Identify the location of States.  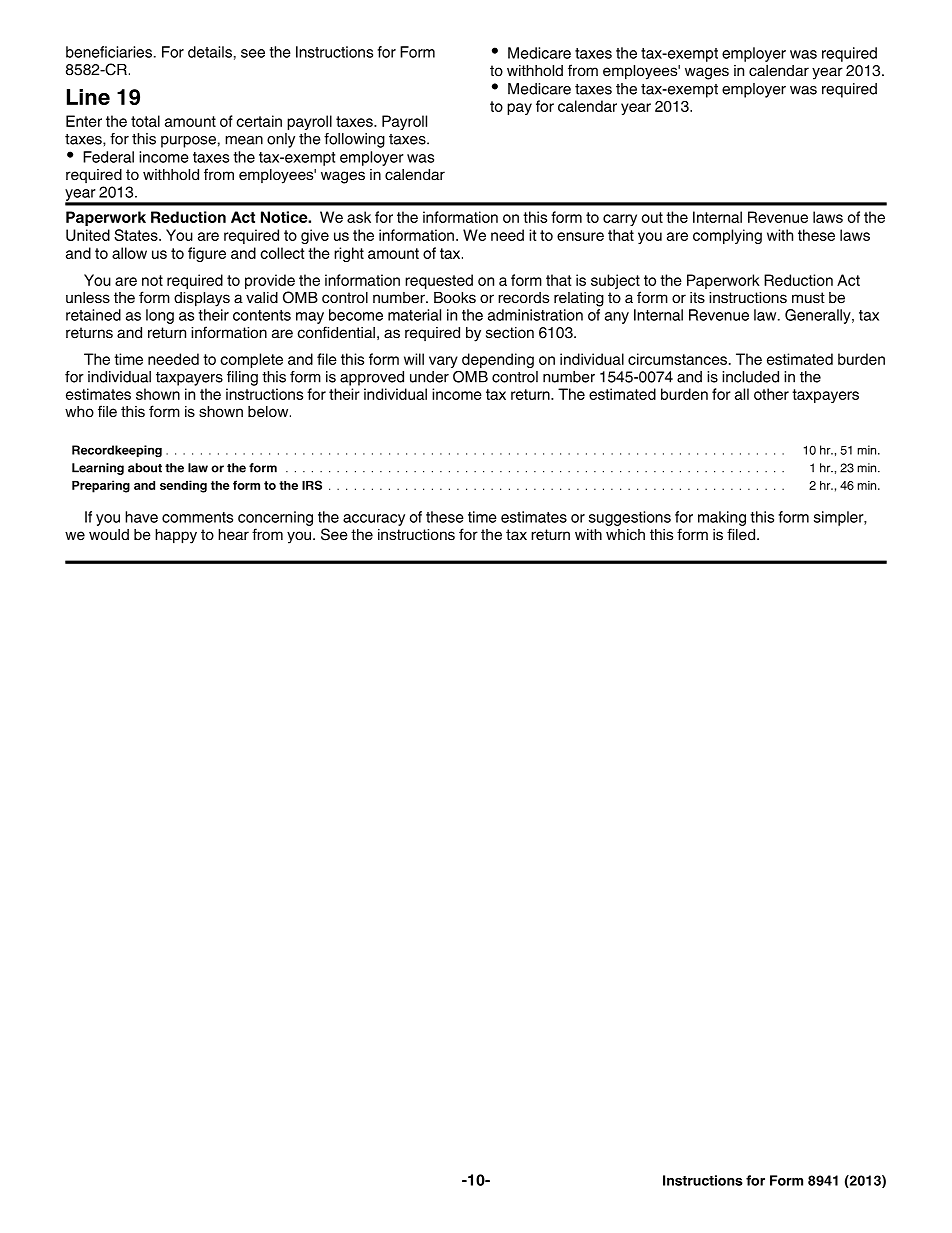
(137, 235).
